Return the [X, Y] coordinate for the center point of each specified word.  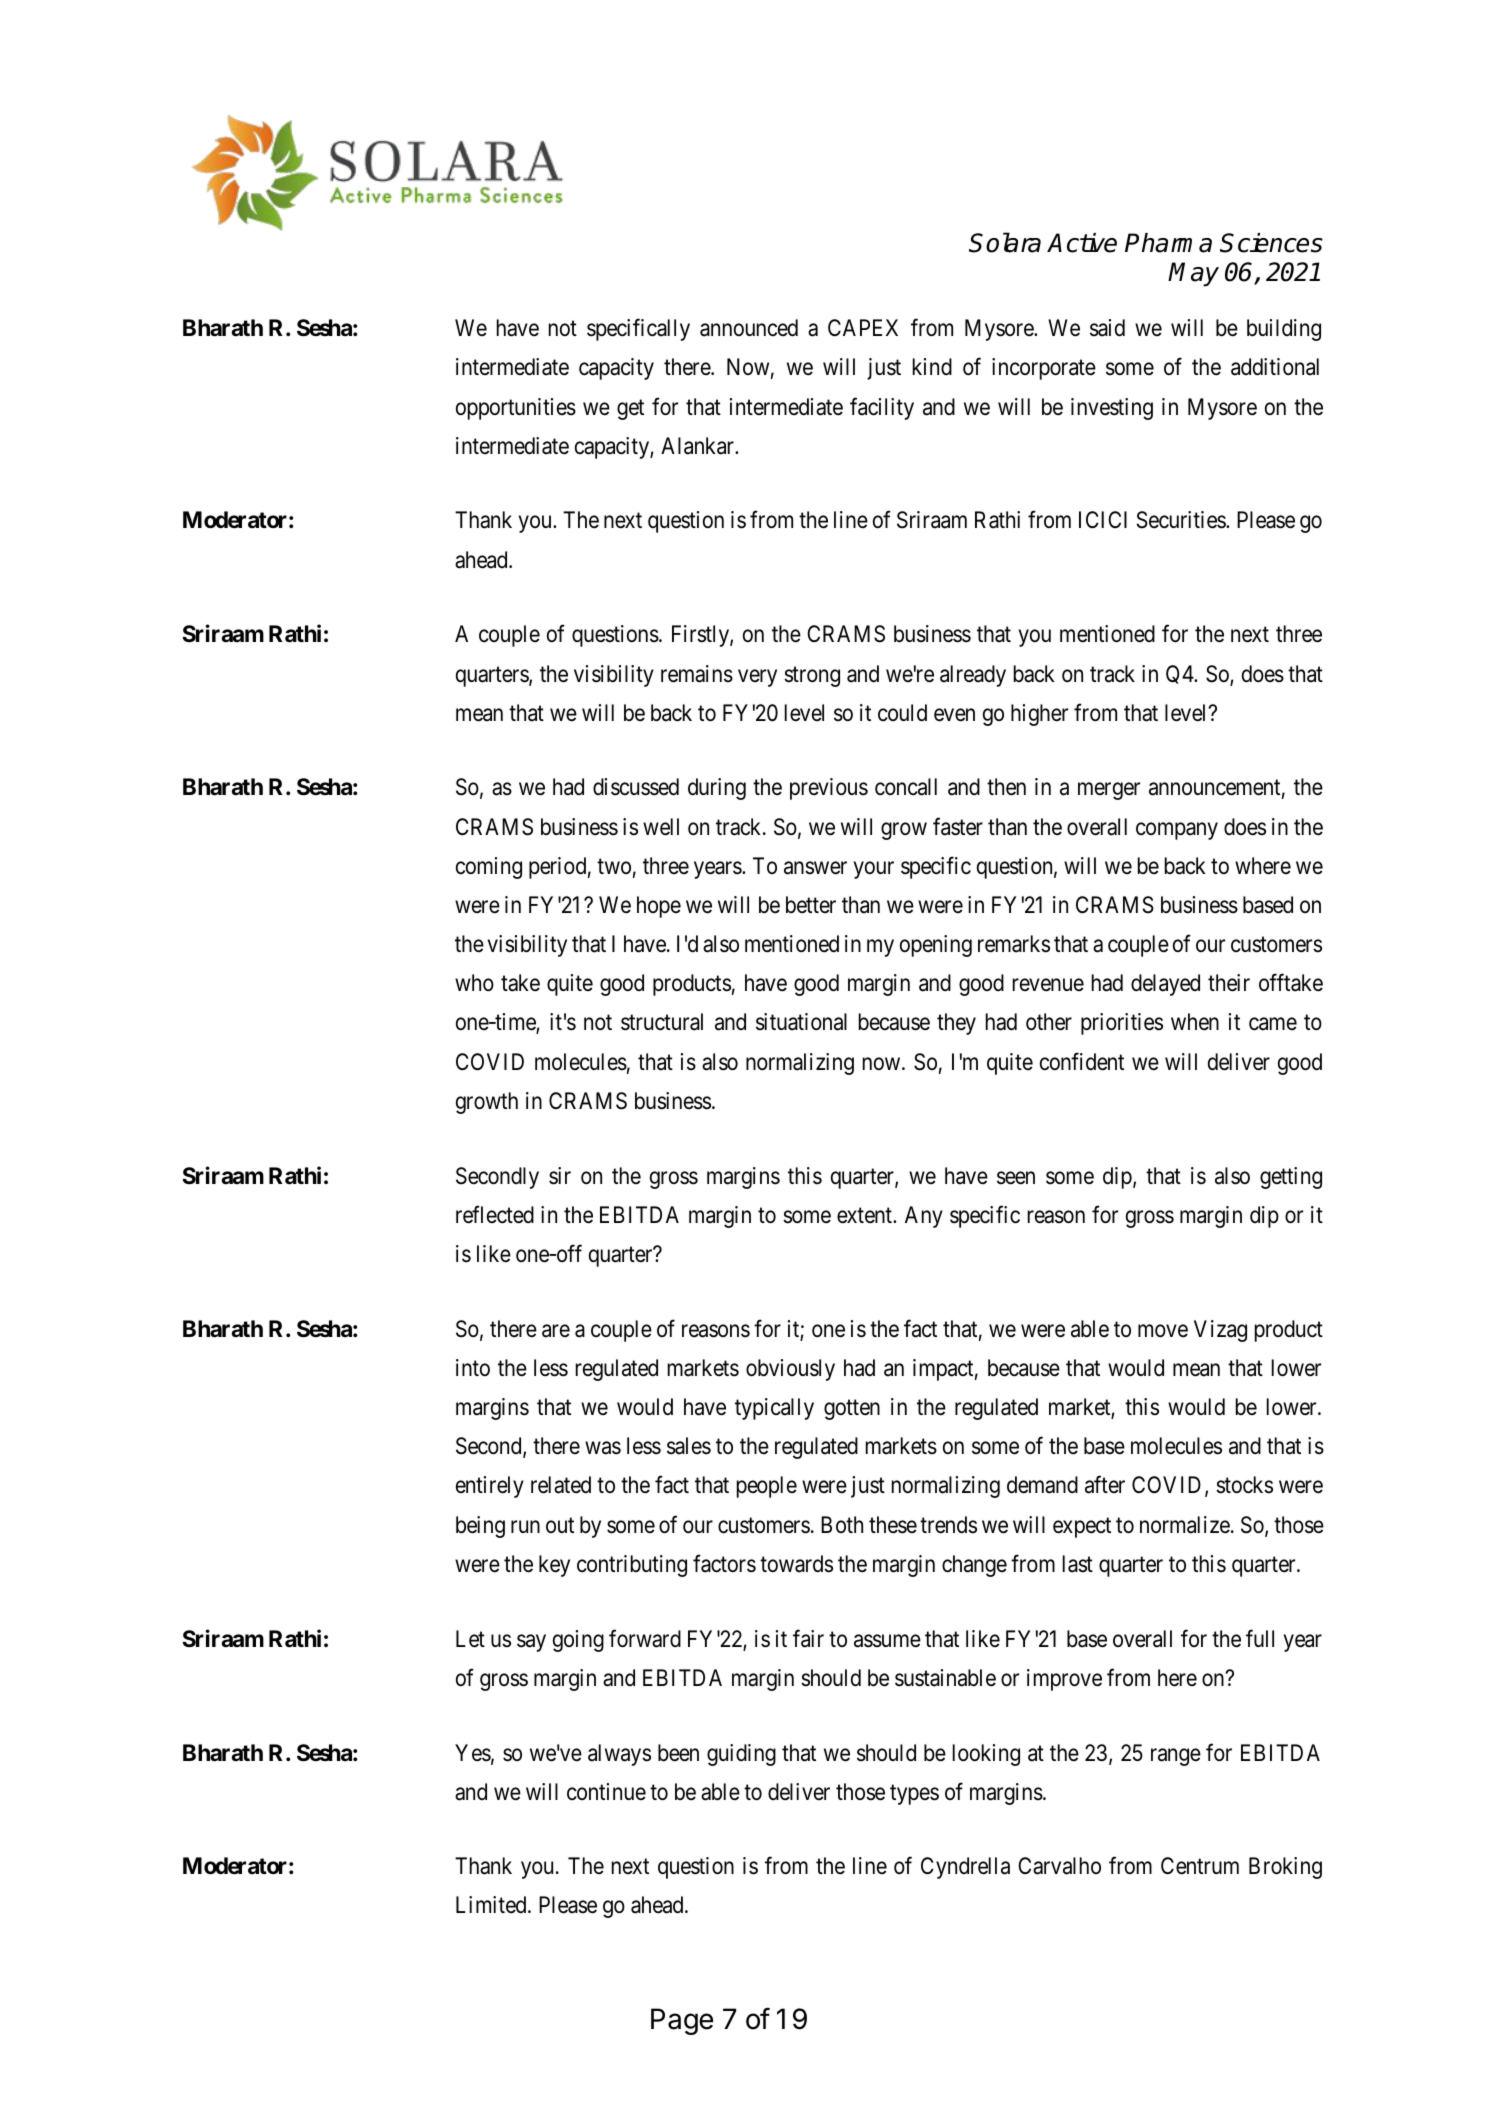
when [1195, 1022]
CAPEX [863, 327]
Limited [492, 1905]
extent [865, 1216]
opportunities [516, 409]
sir [560, 1176]
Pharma [1168, 243]
